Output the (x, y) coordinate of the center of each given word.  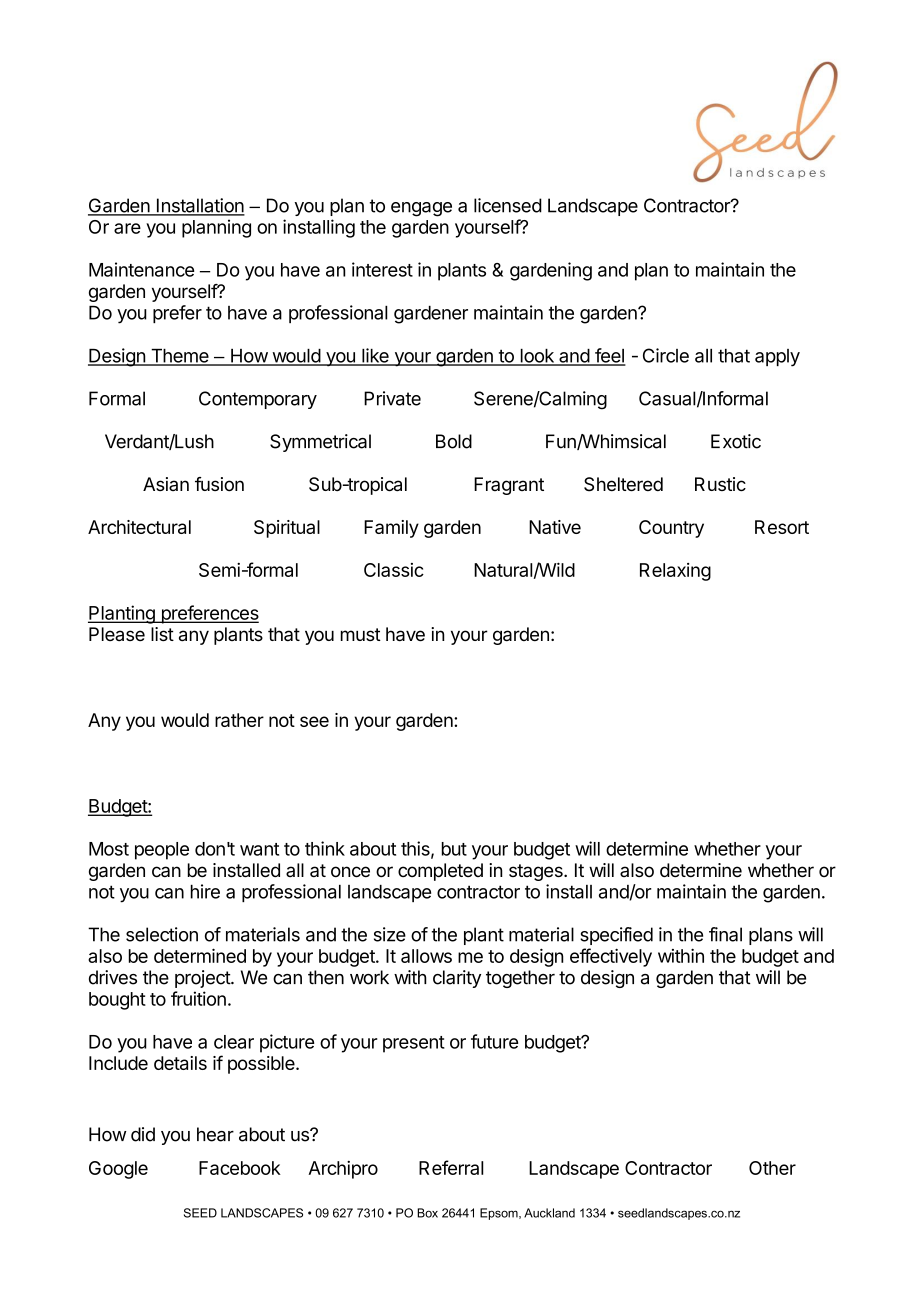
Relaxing (675, 572)
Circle (666, 355)
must (361, 634)
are (127, 228)
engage (421, 209)
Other (772, 1168)
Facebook (240, 1168)
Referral (451, 1167)
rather (239, 720)
